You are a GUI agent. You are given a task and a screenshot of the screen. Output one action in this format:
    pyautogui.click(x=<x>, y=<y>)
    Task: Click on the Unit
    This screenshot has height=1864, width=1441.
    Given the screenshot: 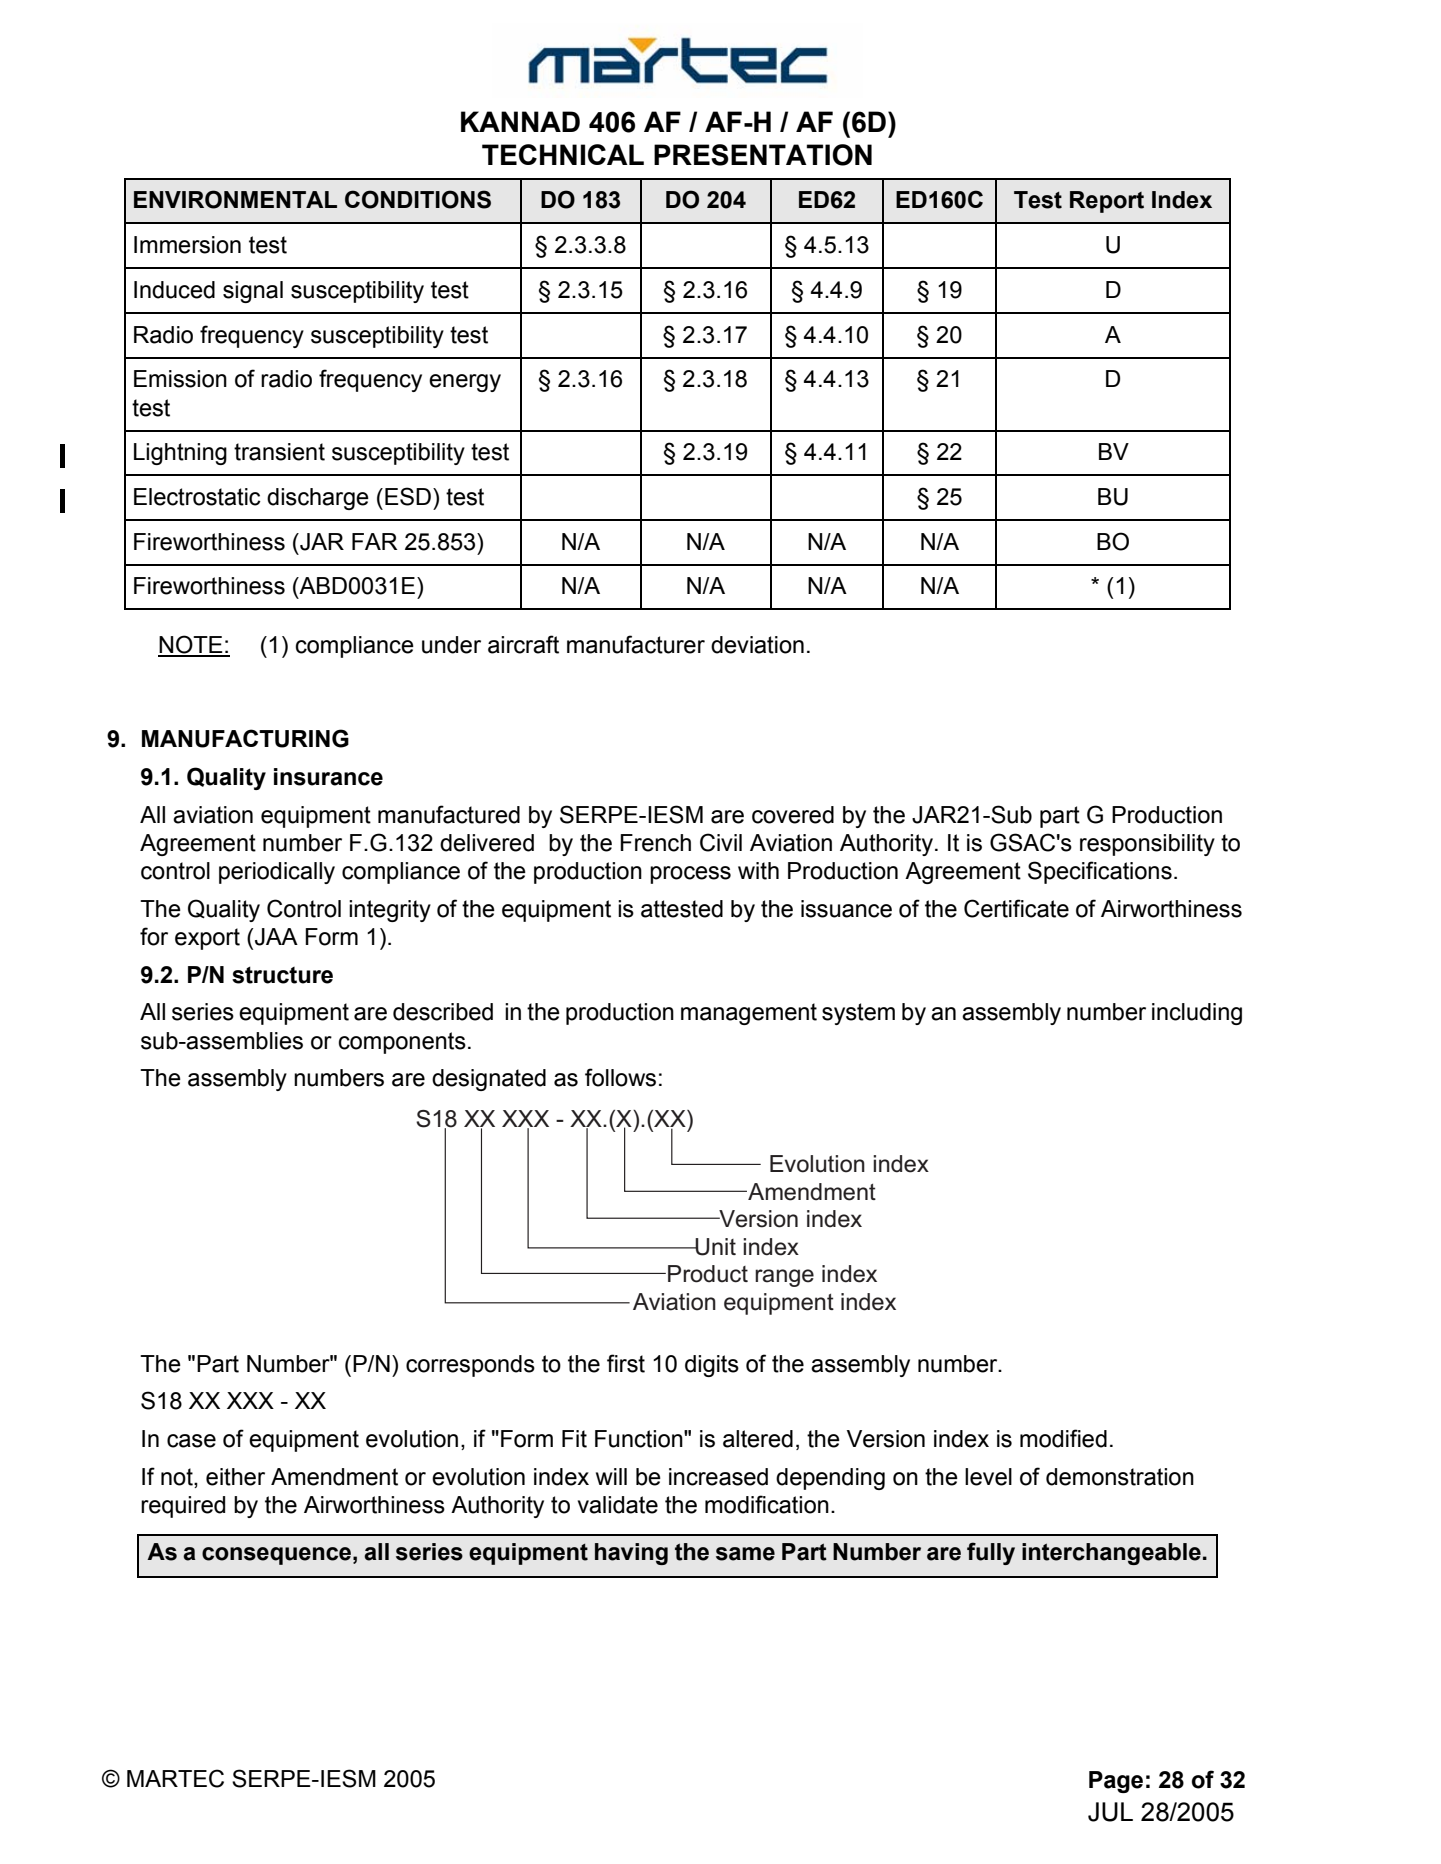 What is the action you would take?
    pyautogui.click(x=714, y=1247)
